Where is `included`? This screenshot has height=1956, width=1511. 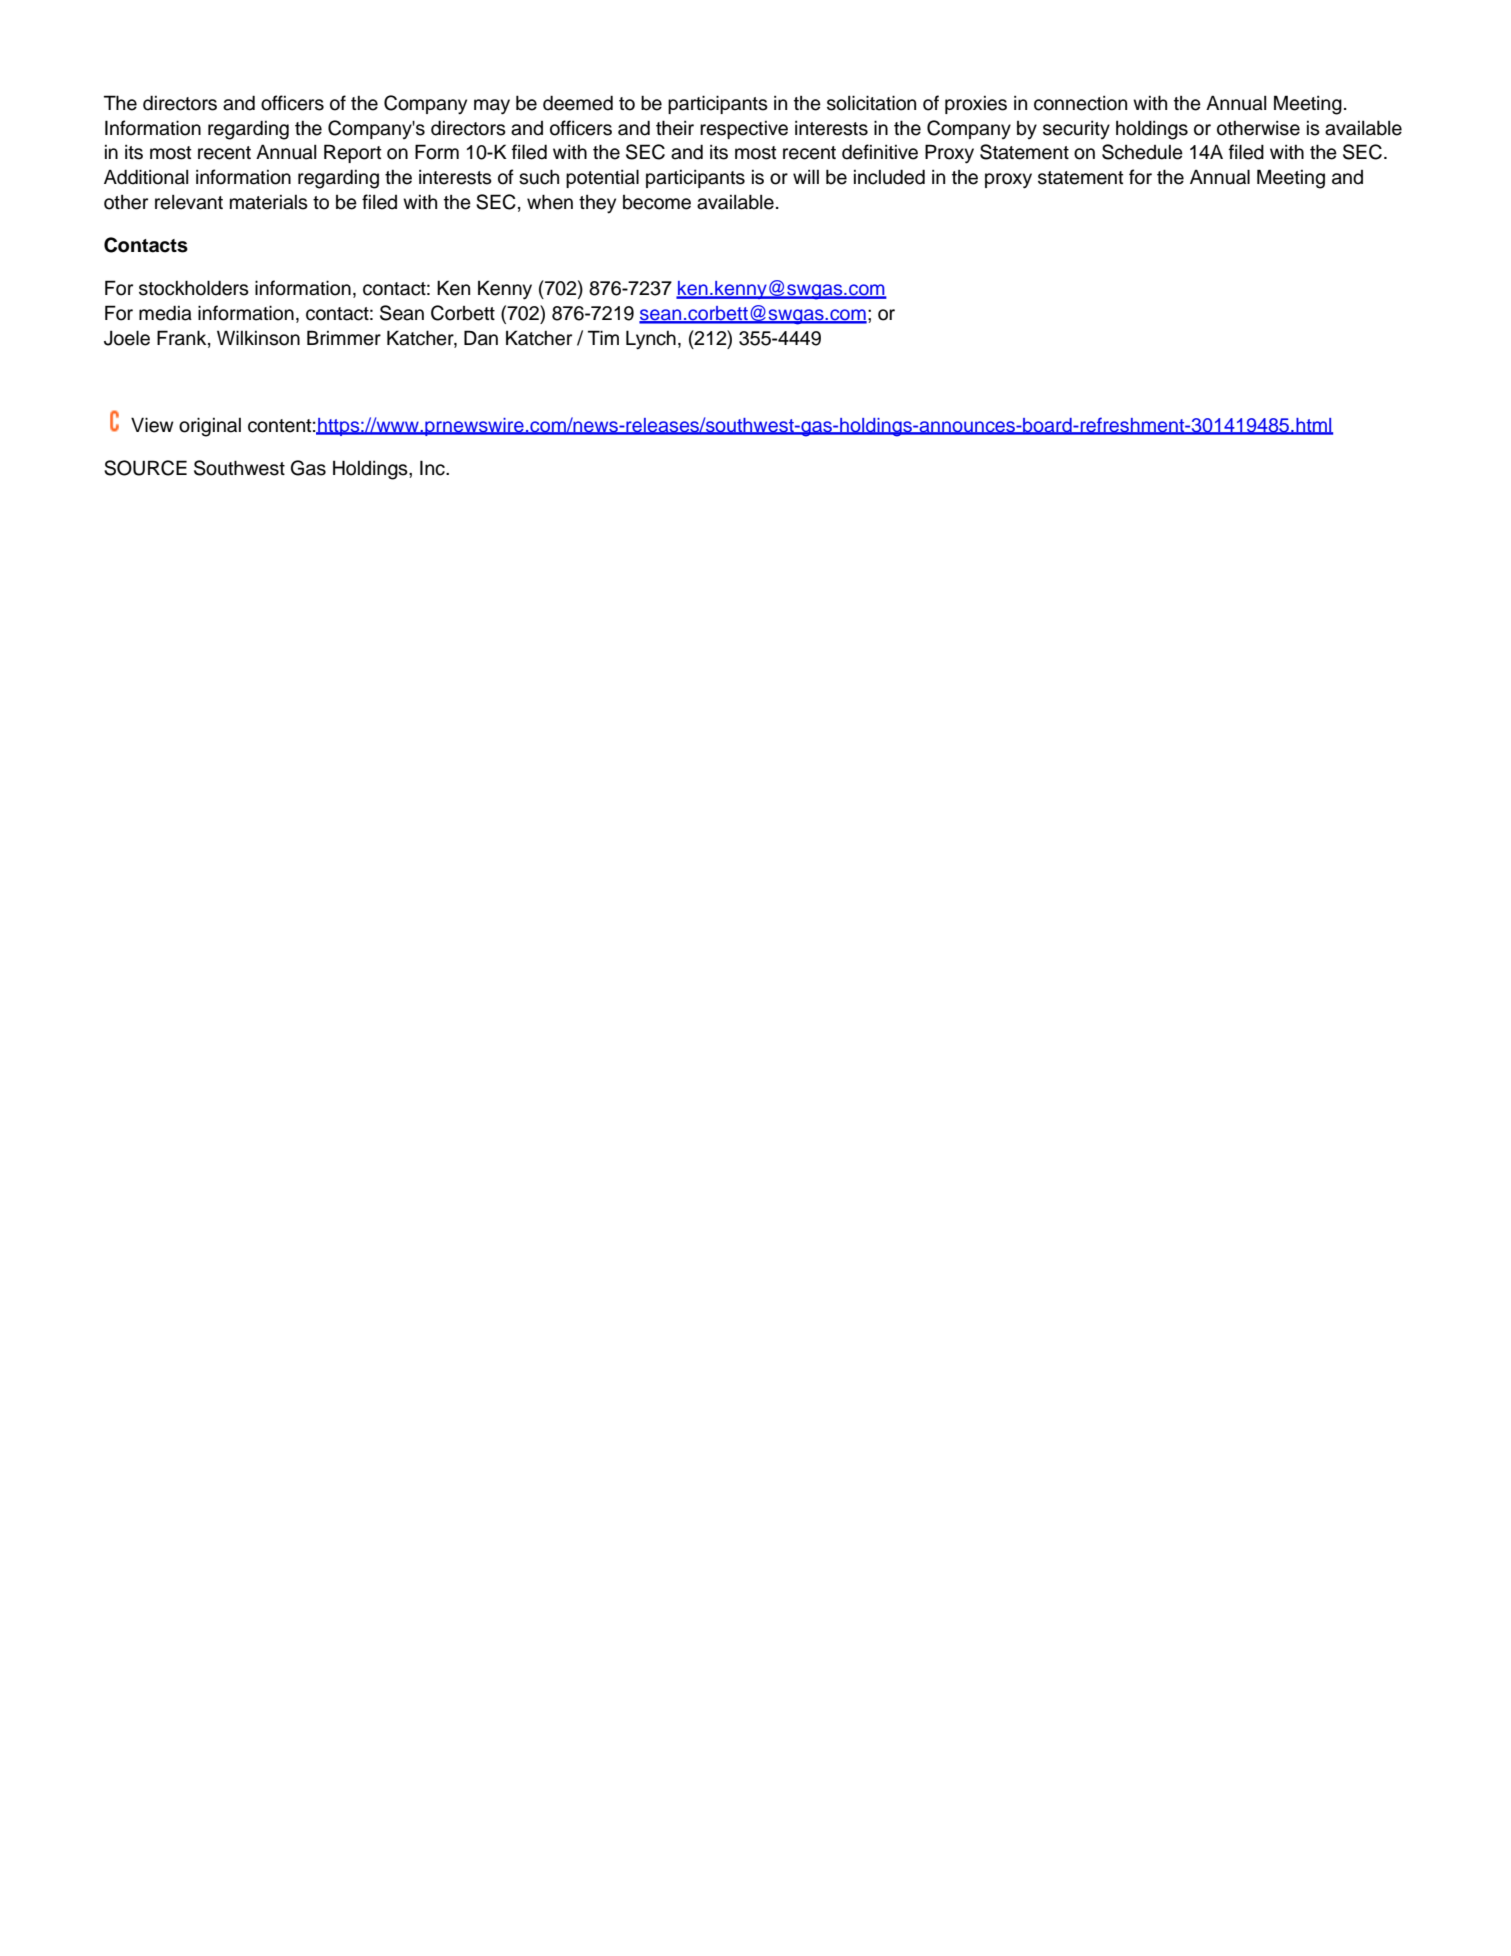 included is located at coordinates (889, 177).
